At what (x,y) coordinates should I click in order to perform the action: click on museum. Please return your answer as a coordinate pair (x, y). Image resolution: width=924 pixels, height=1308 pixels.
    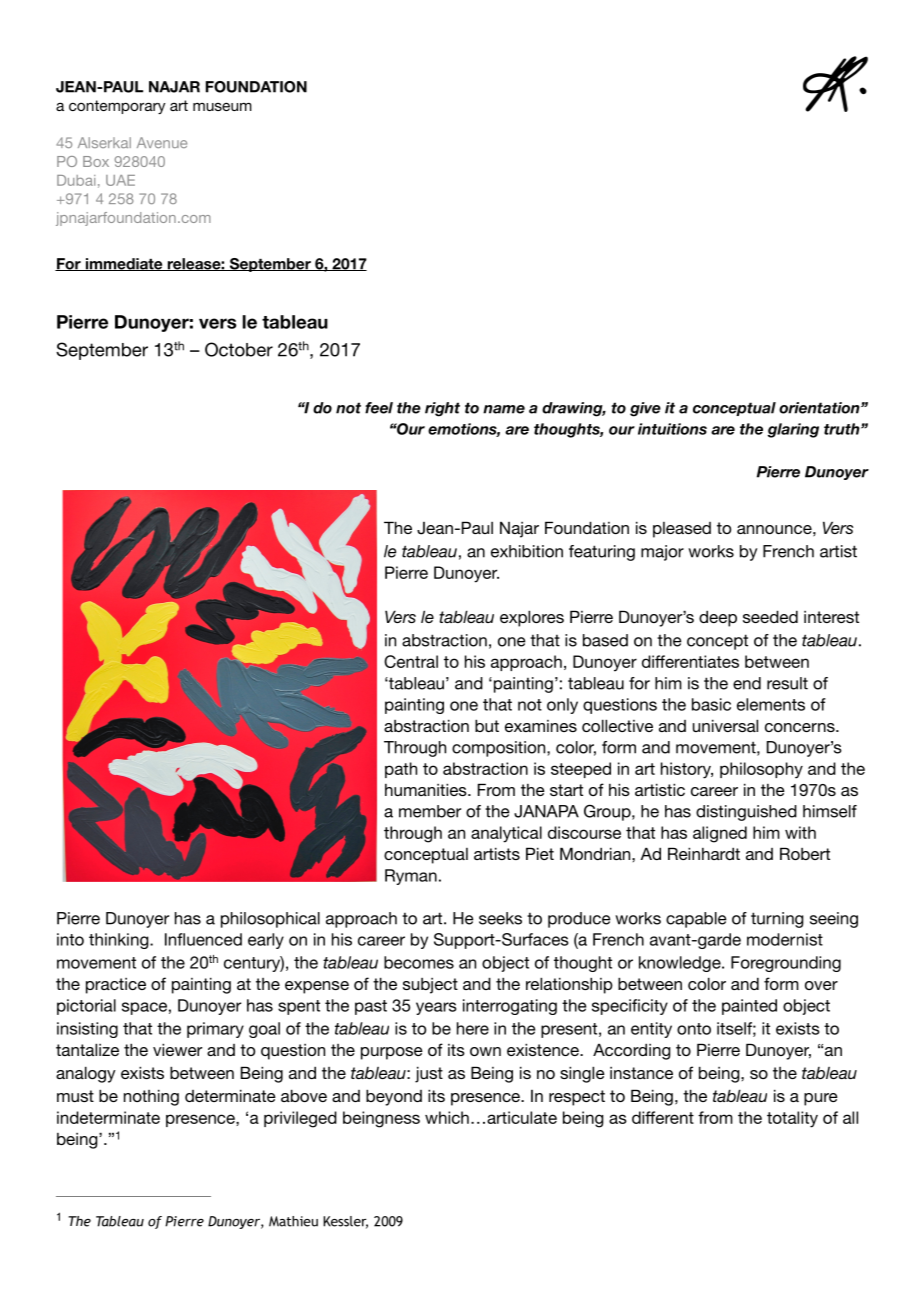
    Looking at the image, I should click on (222, 107).
